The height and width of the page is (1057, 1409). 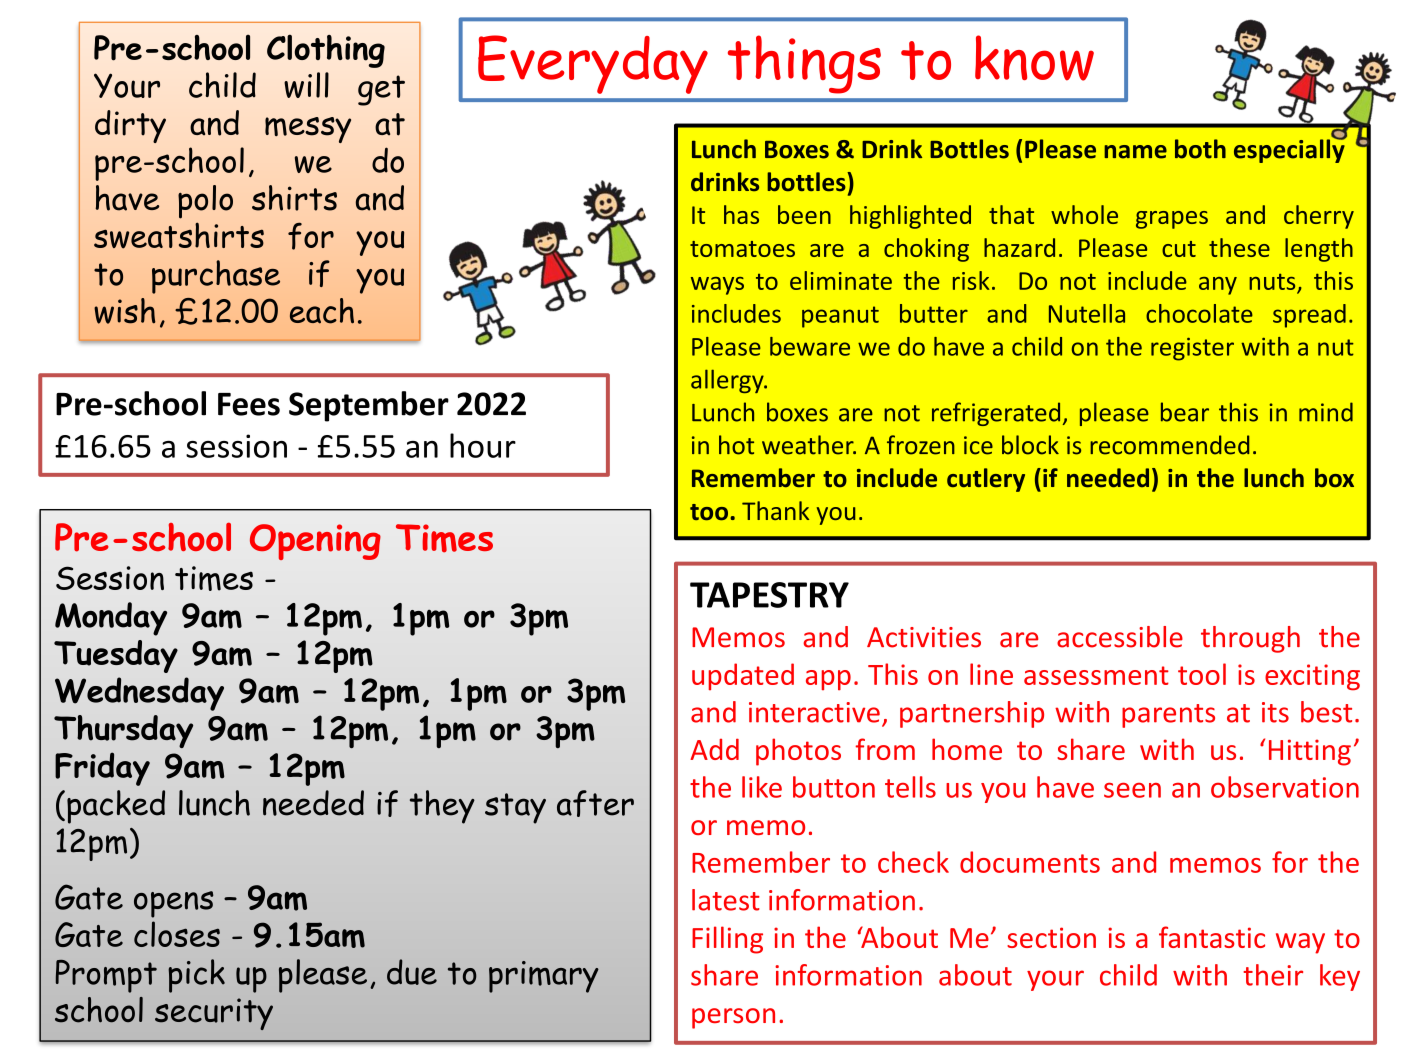 I want to click on Wednesday, so click(x=139, y=694).
